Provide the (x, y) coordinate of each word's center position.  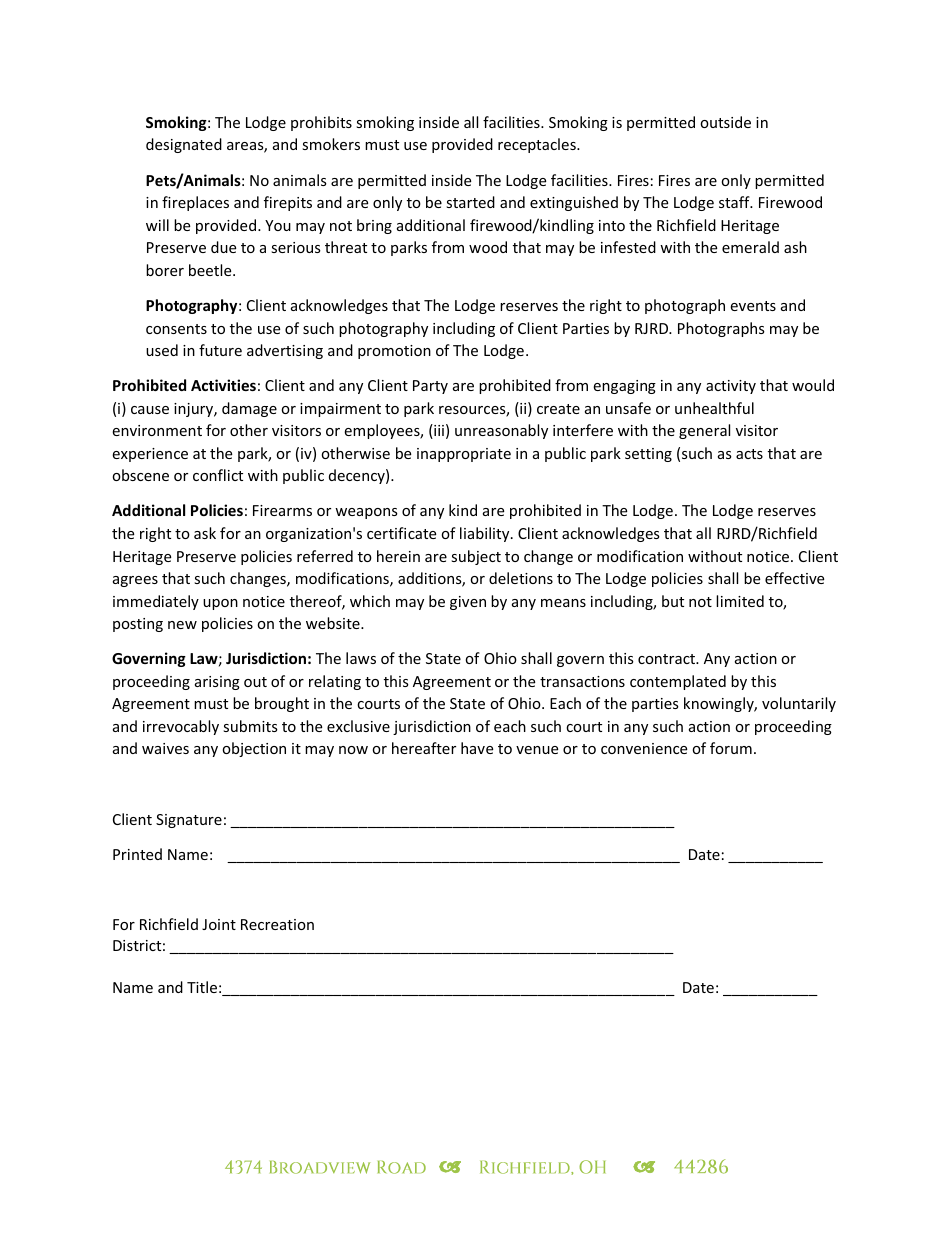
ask (205, 533)
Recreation (277, 924)
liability (486, 534)
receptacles (538, 145)
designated (184, 145)
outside (725, 122)
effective (794, 578)
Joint (219, 924)
